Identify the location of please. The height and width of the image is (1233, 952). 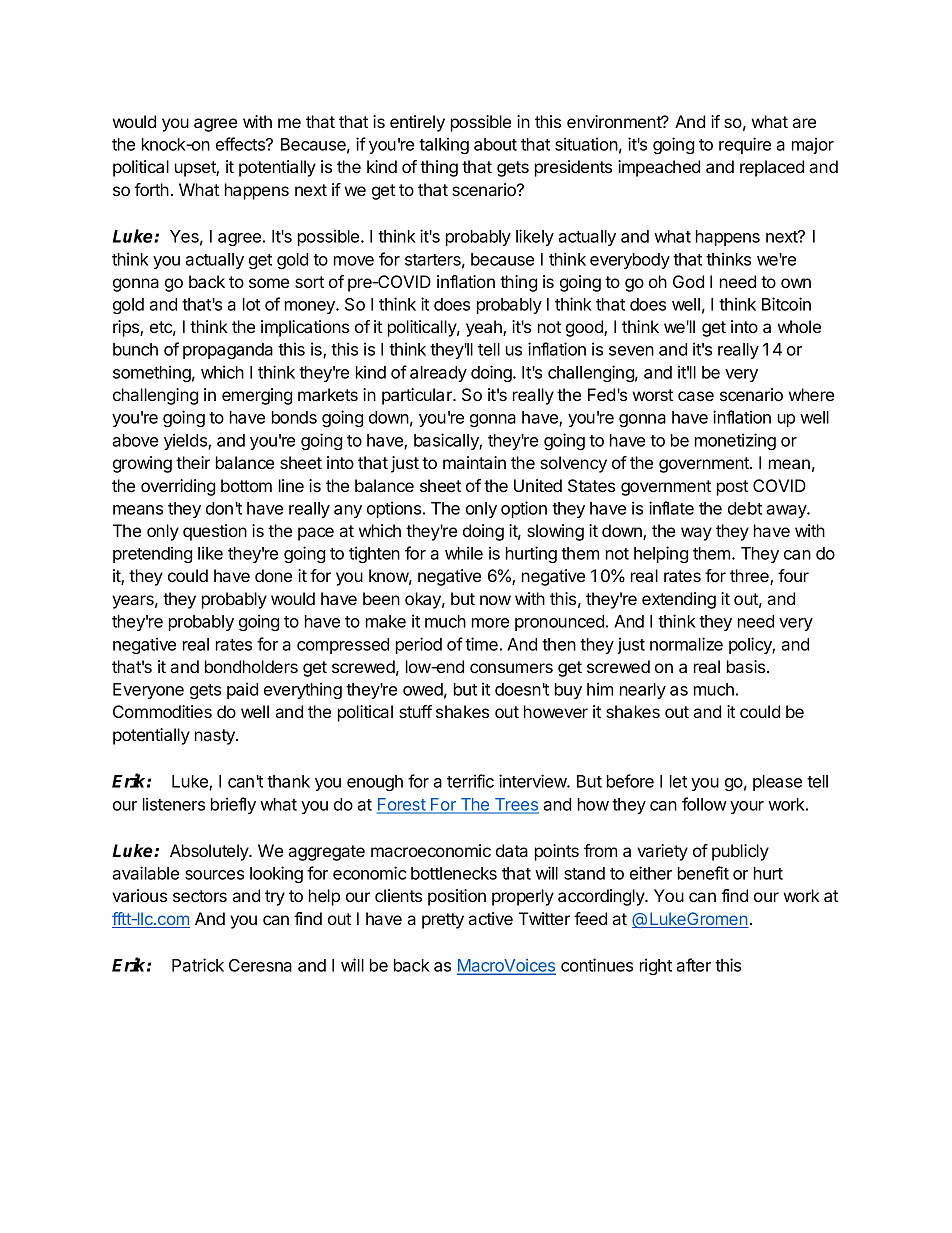
(777, 783).
